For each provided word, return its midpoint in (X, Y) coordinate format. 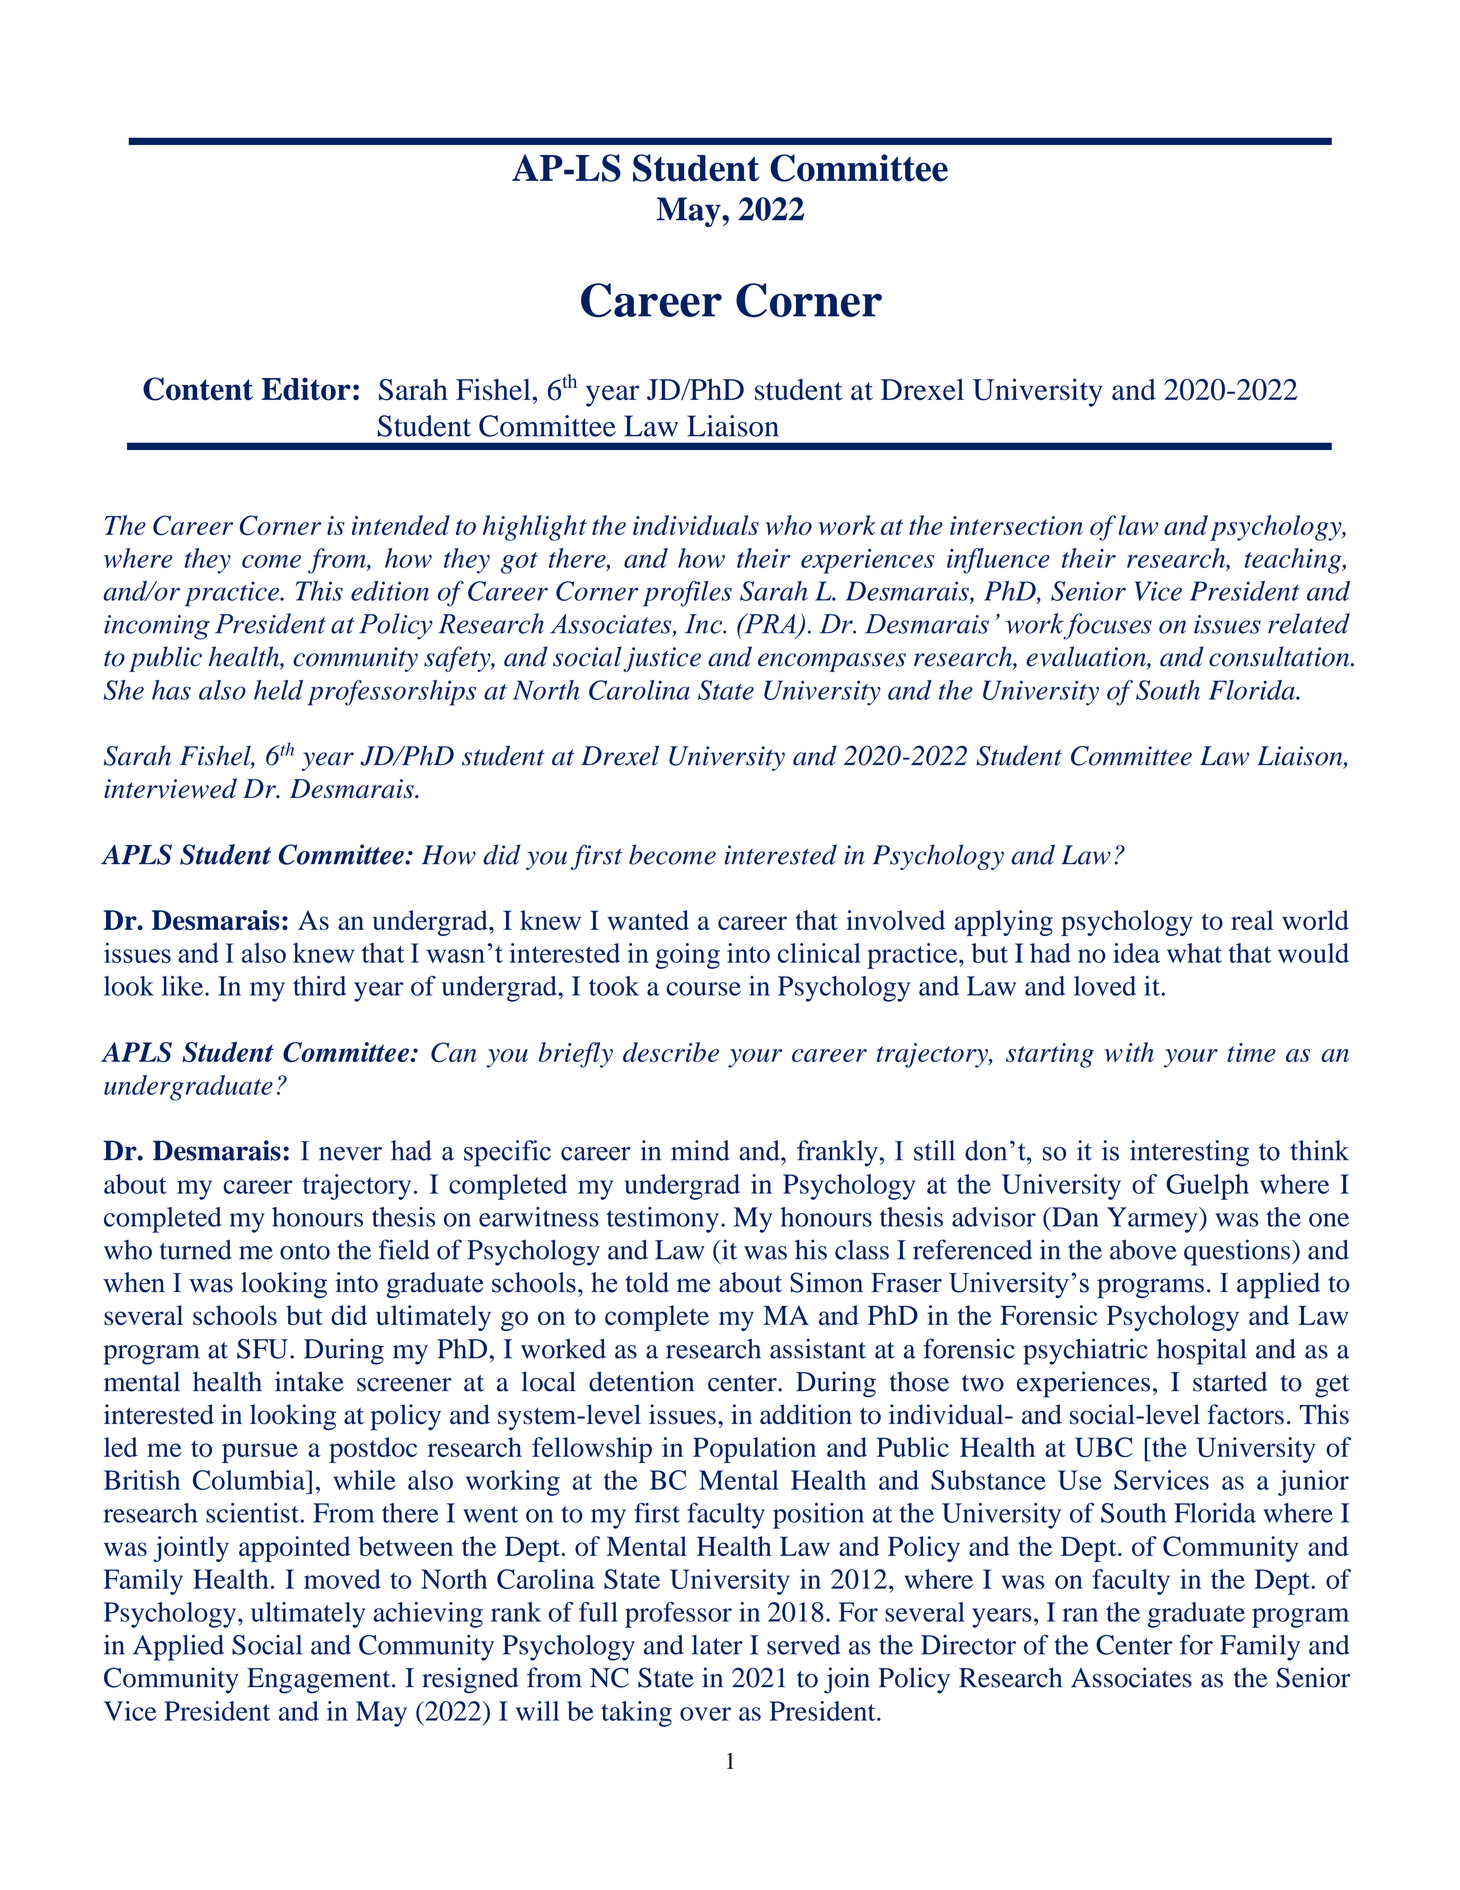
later (717, 1645)
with (1129, 1052)
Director (968, 1645)
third (319, 986)
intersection (1016, 525)
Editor (306, 389)
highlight (535, 528)
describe (671, 1052)
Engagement (320, 1681)
